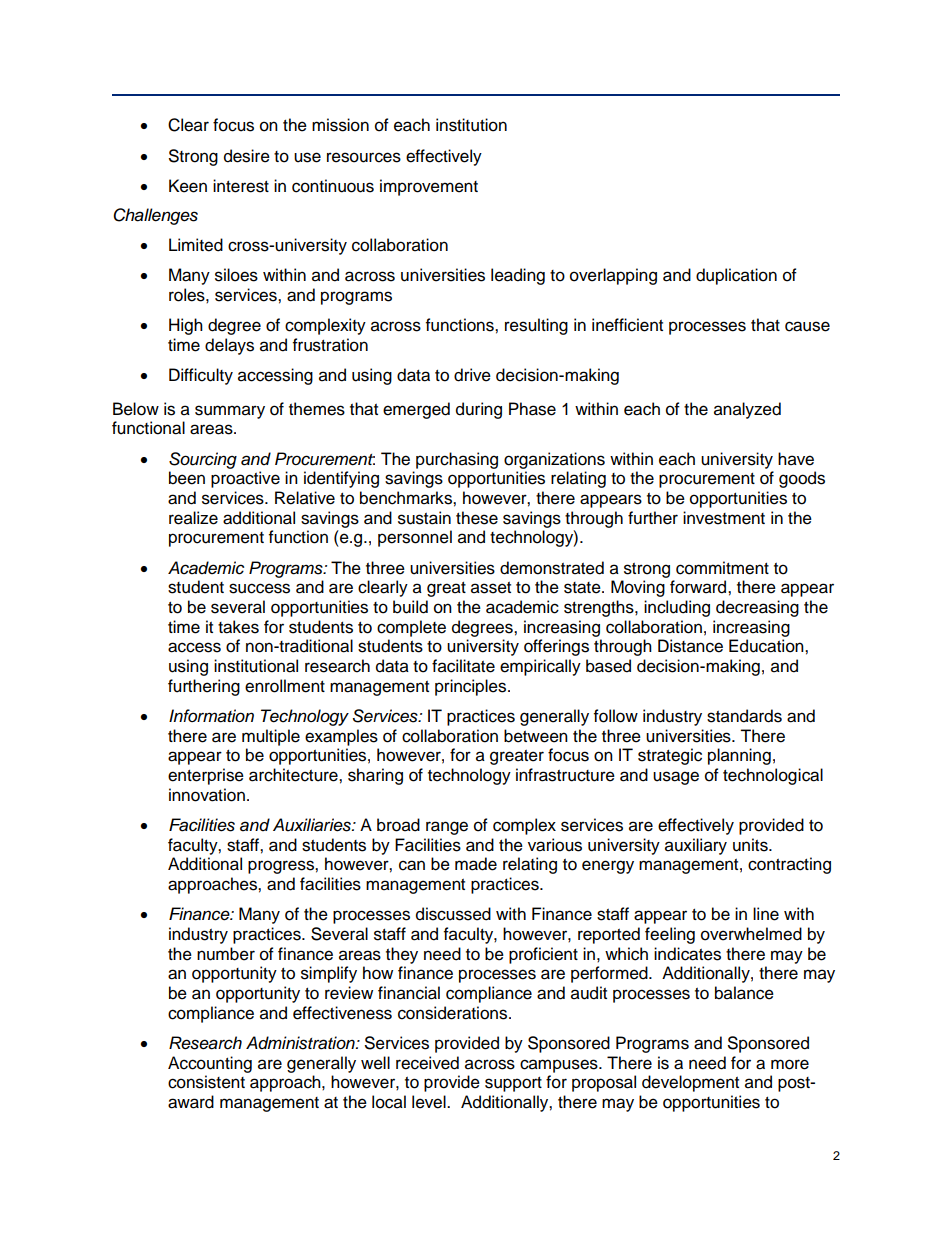 This screenshot has width=952, height=1233. I want to click on have, so click(796, 459).
